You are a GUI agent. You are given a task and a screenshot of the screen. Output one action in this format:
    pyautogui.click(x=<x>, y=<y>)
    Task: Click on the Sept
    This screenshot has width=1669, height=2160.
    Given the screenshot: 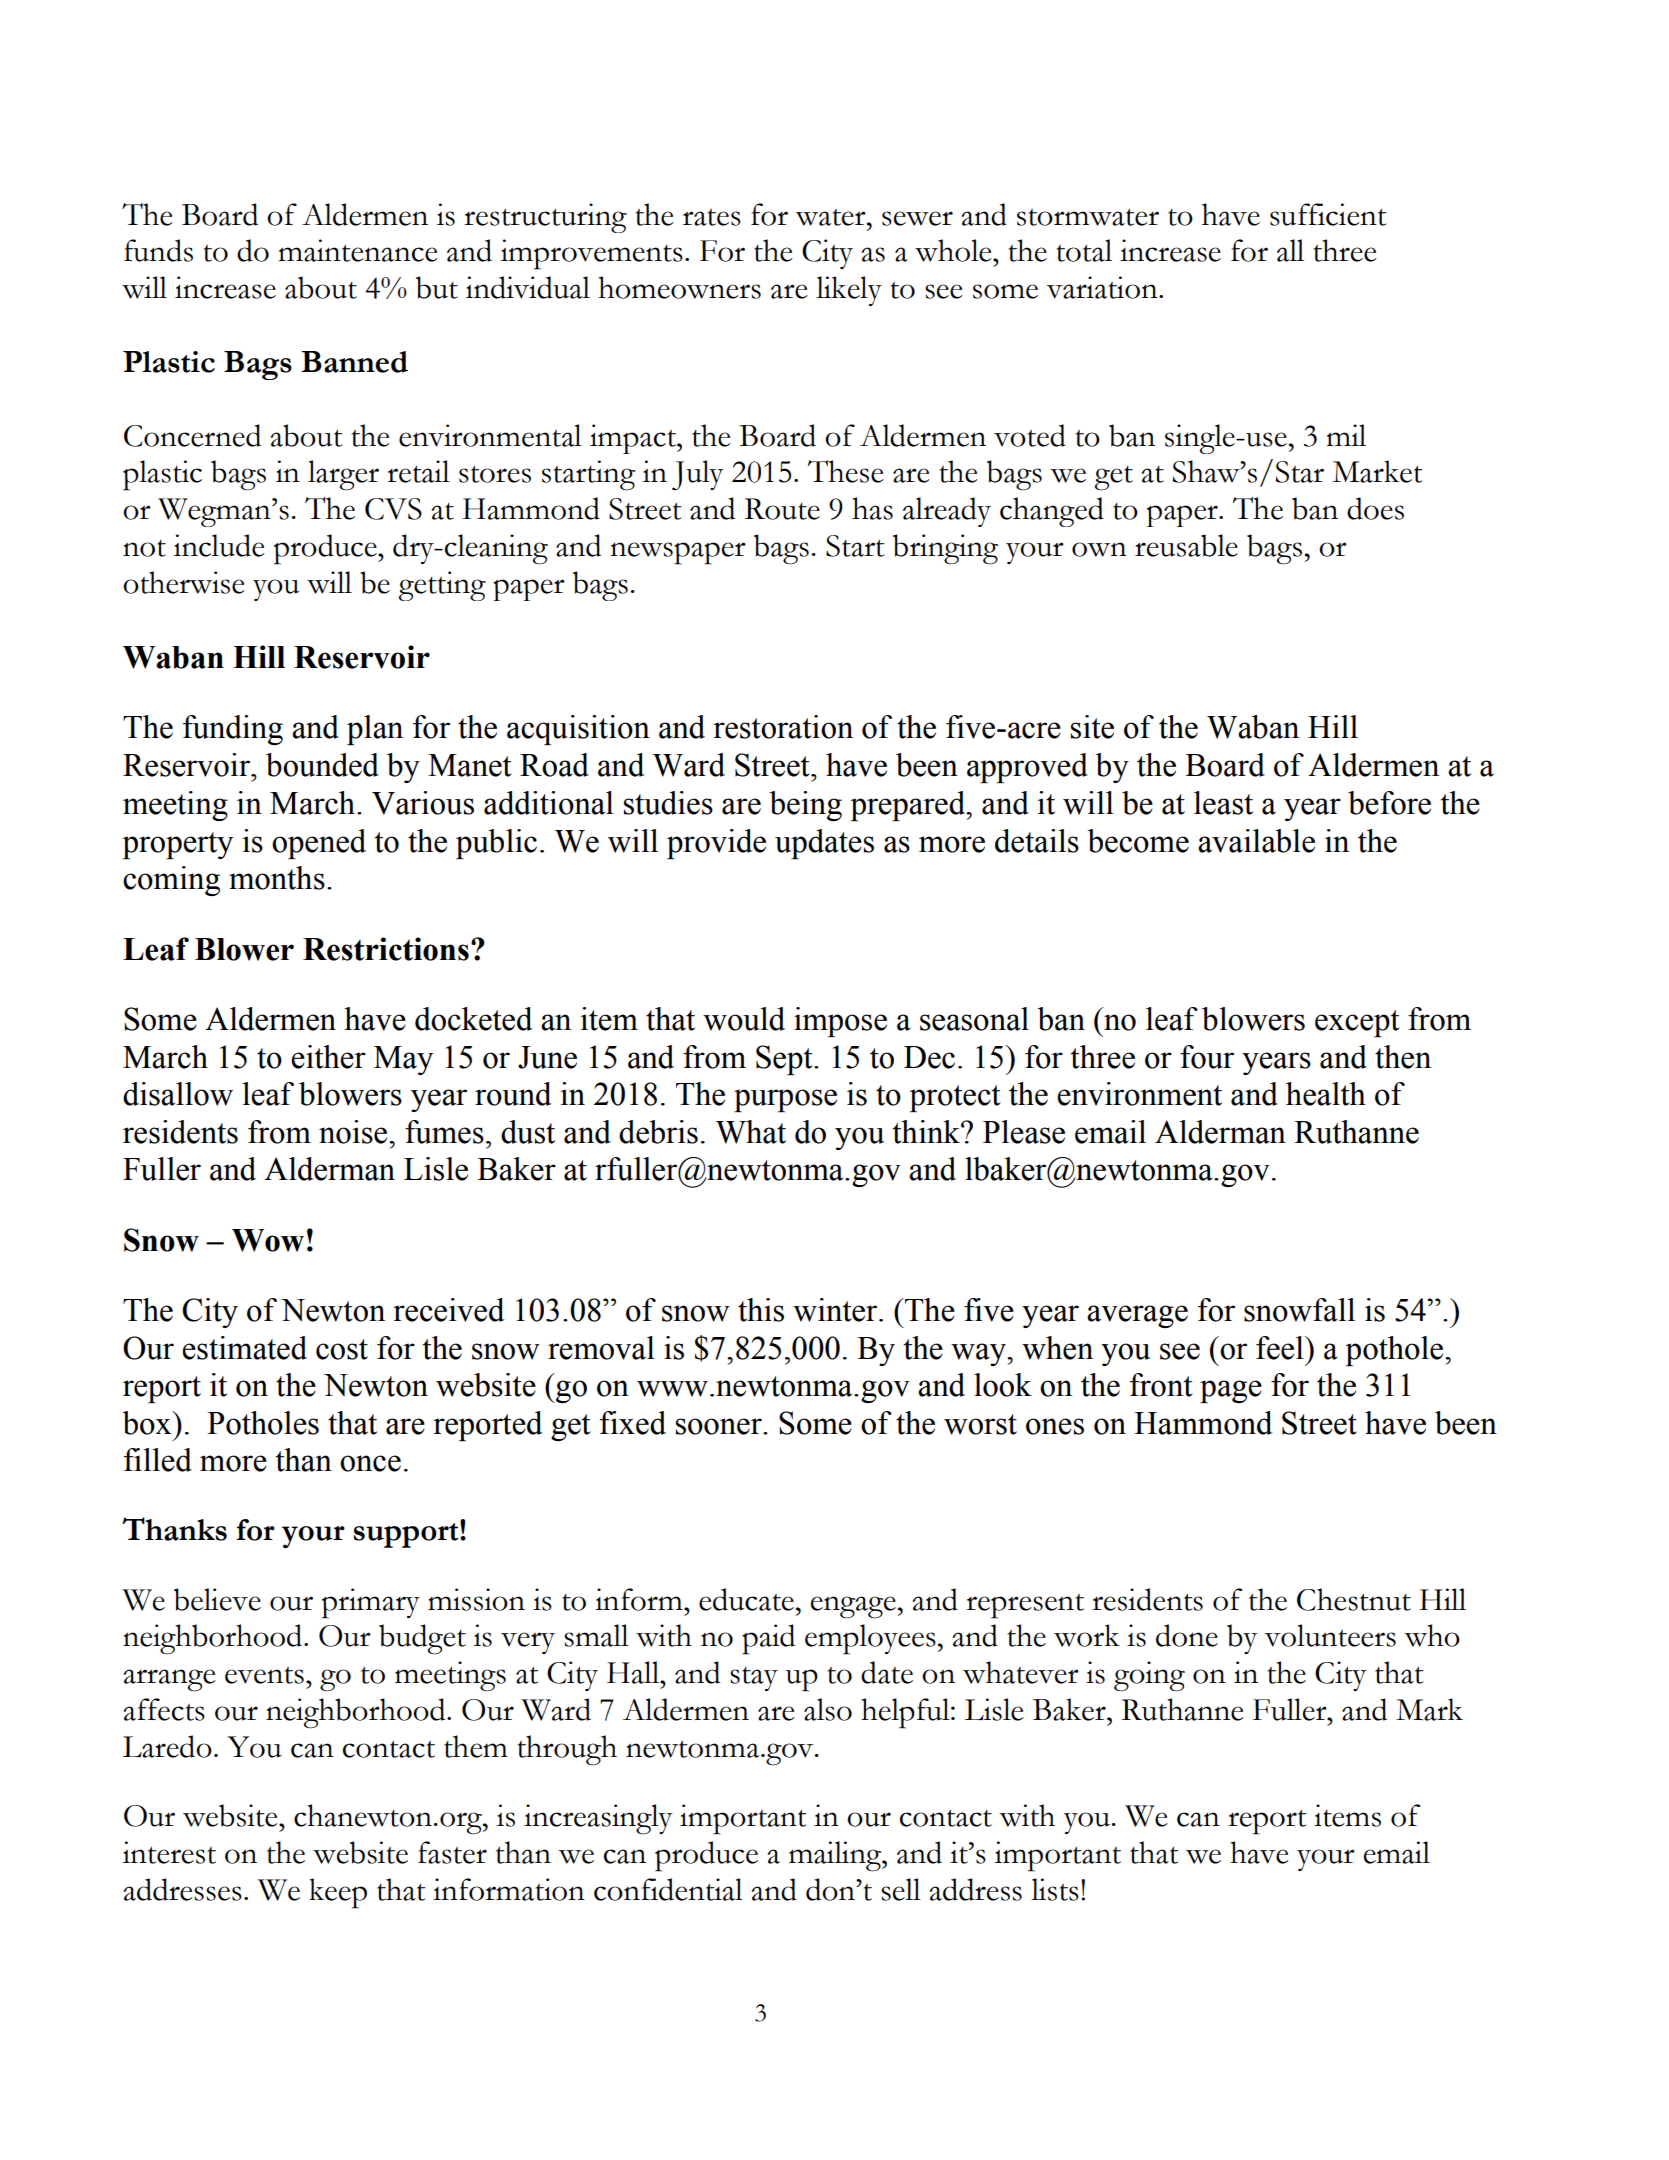 What is the action you would take?
    pyautogui.click(x=785, y=1060)
